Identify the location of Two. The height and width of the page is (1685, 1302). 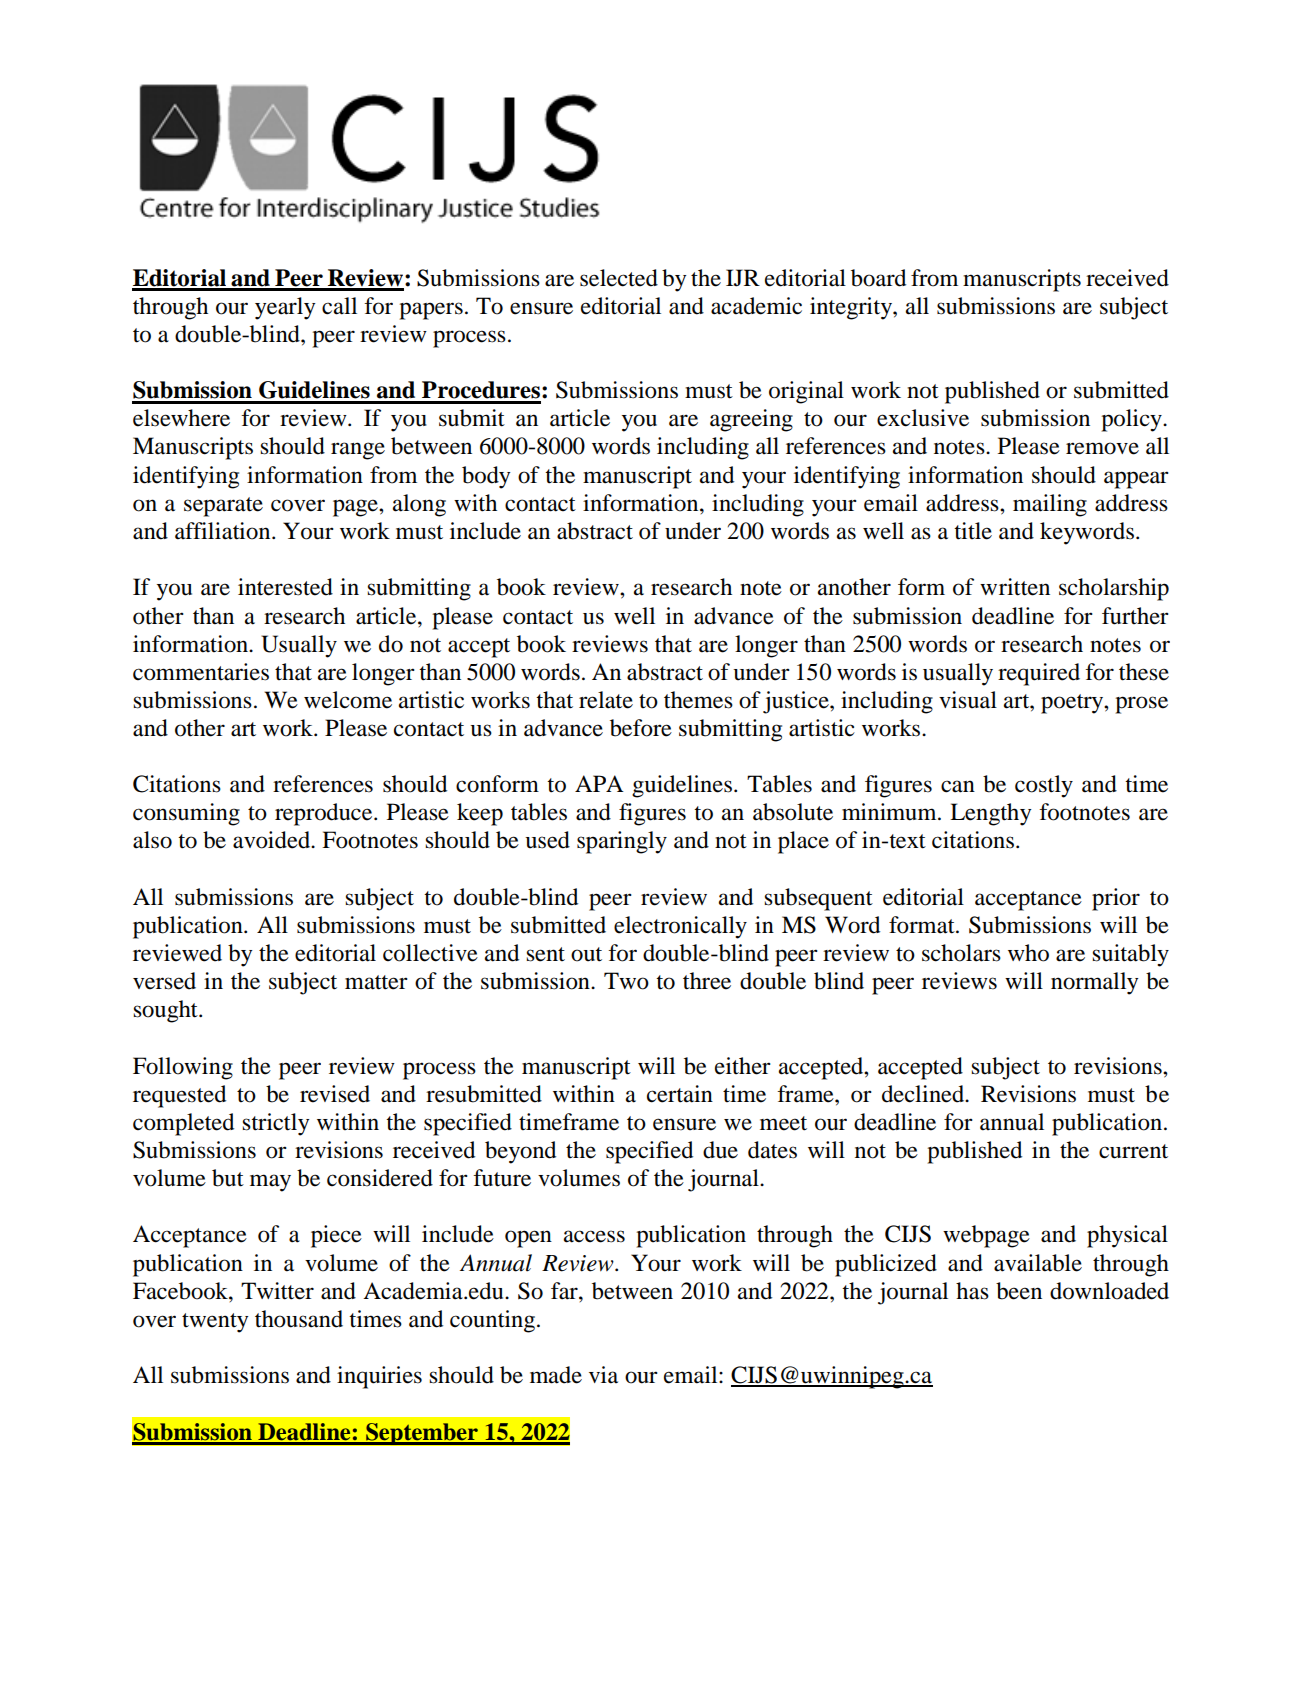
(626, 981).
